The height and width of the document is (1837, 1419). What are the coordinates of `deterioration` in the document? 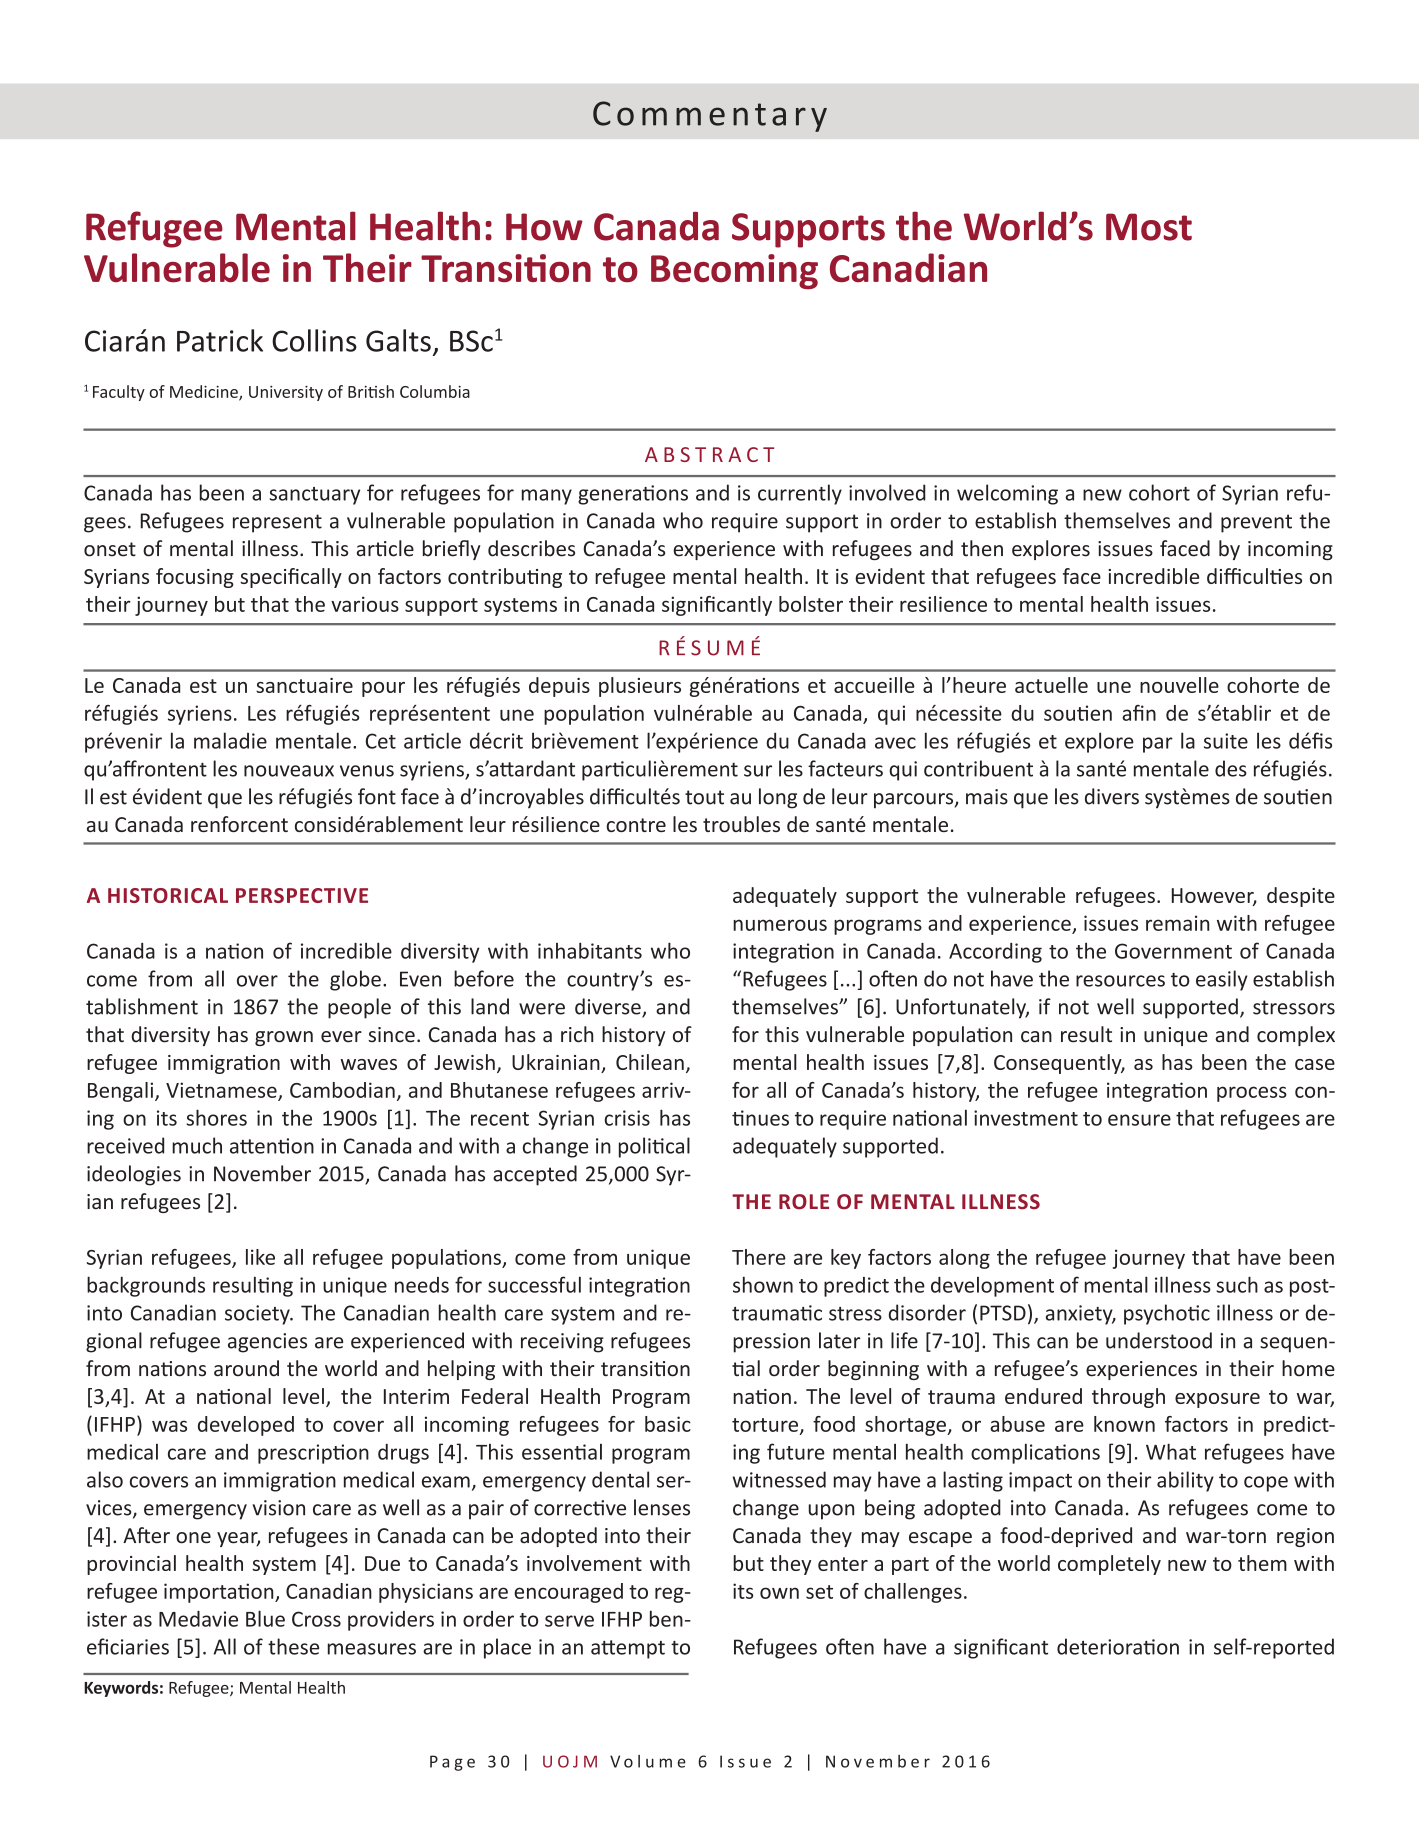 It's located at (1118, 1646).
